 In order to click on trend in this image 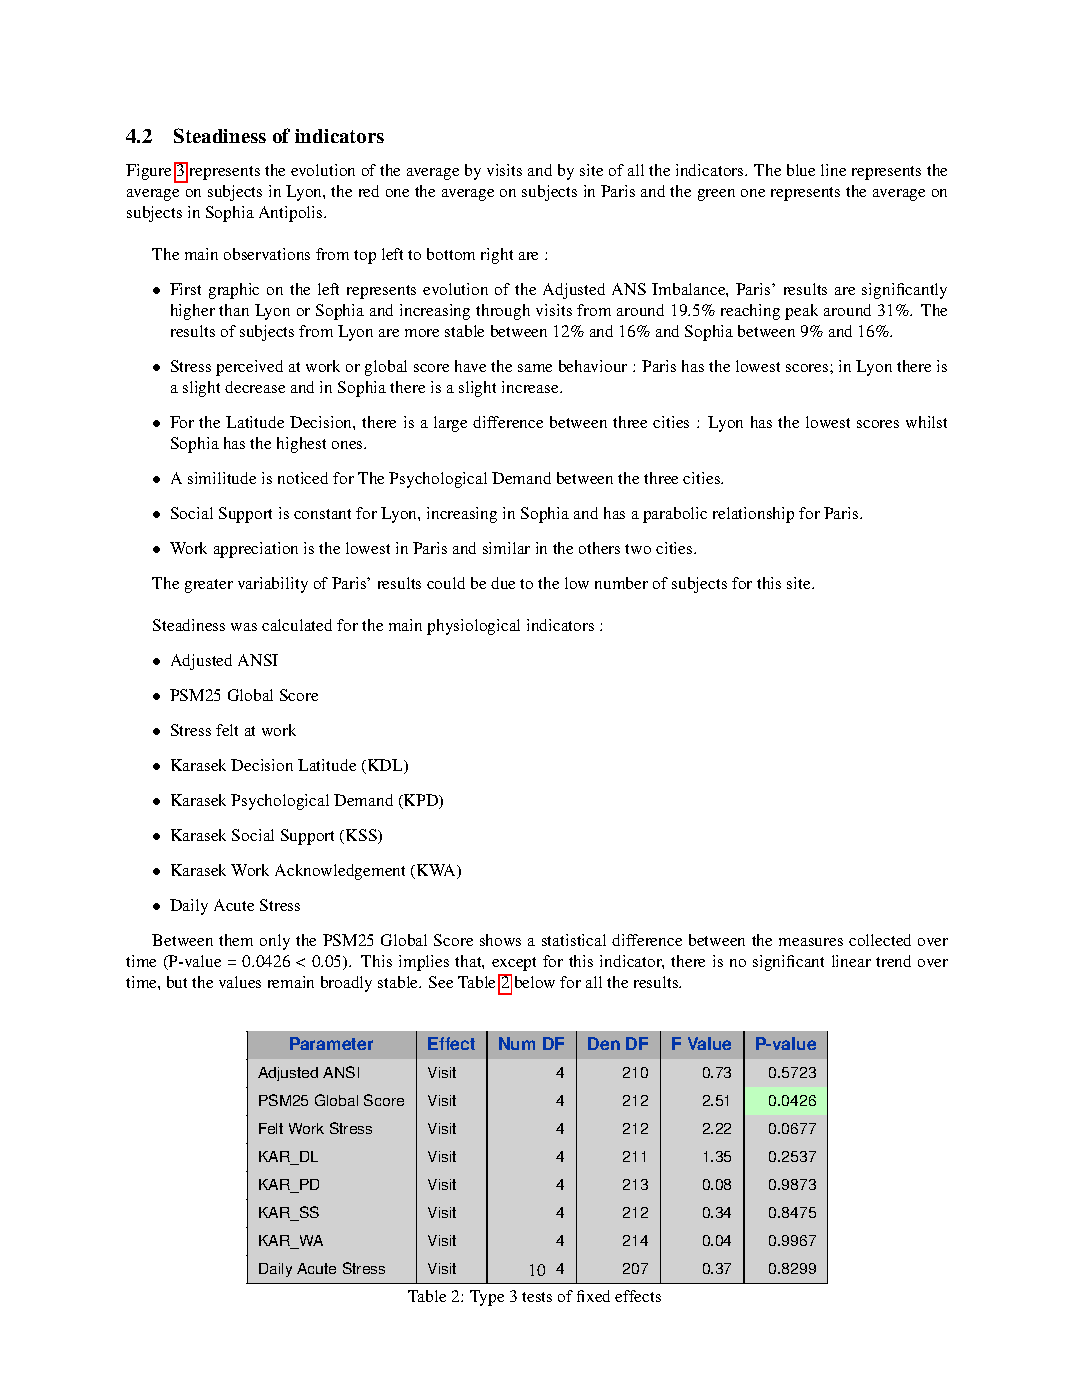, I will do `click(893, 961)`.
